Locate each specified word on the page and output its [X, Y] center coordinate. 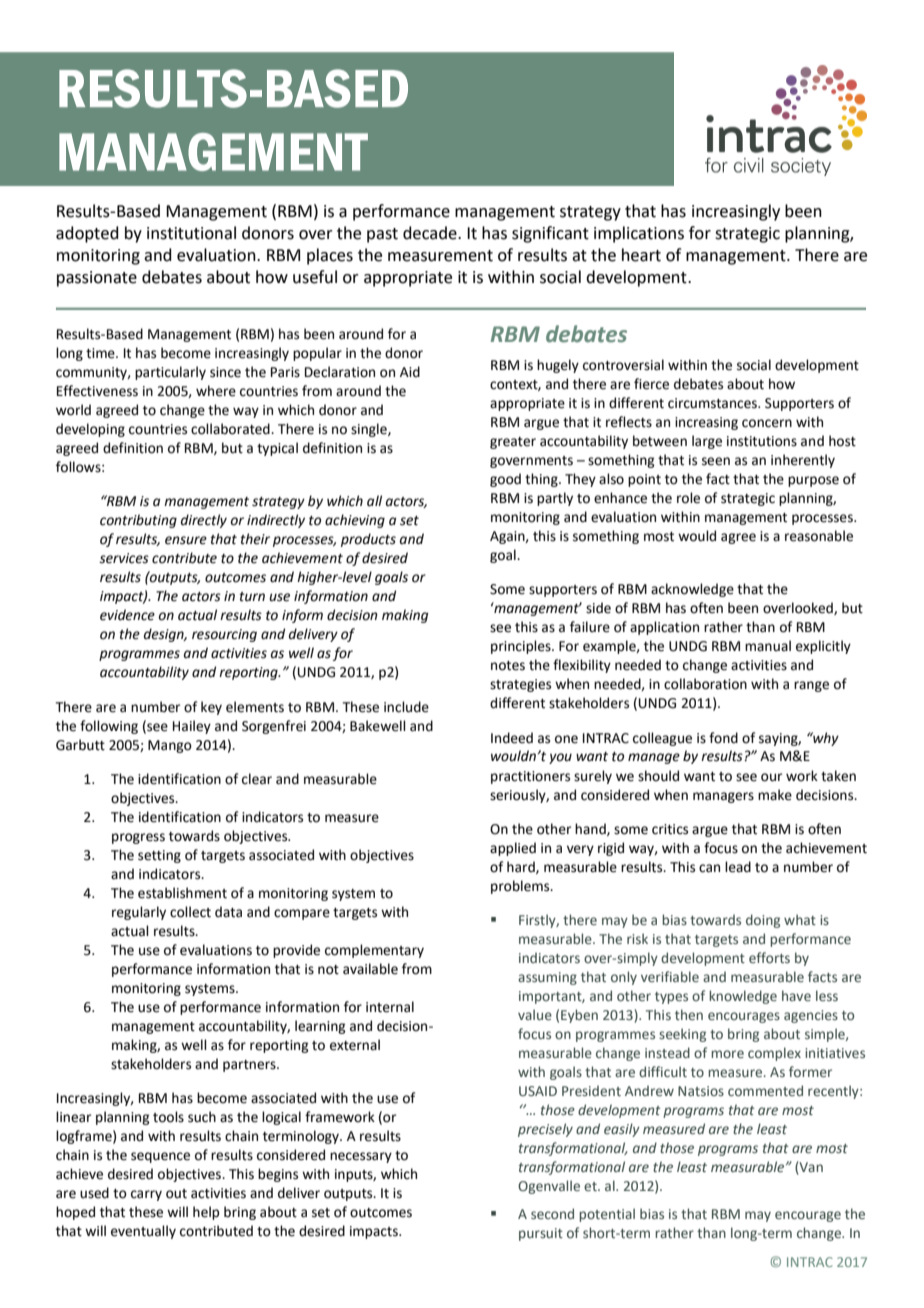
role [688, 498]
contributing [138, 521]
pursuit [541, 1234]
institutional [191, 233]
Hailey [192, 727]
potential [607, 1215]
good [505, 480]
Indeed [512, 738]
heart [641, 255]
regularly [139, 913]
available [370, 969]
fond [723, 738]
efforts [769, 957]
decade [431, 233]
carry [146, 1195]
